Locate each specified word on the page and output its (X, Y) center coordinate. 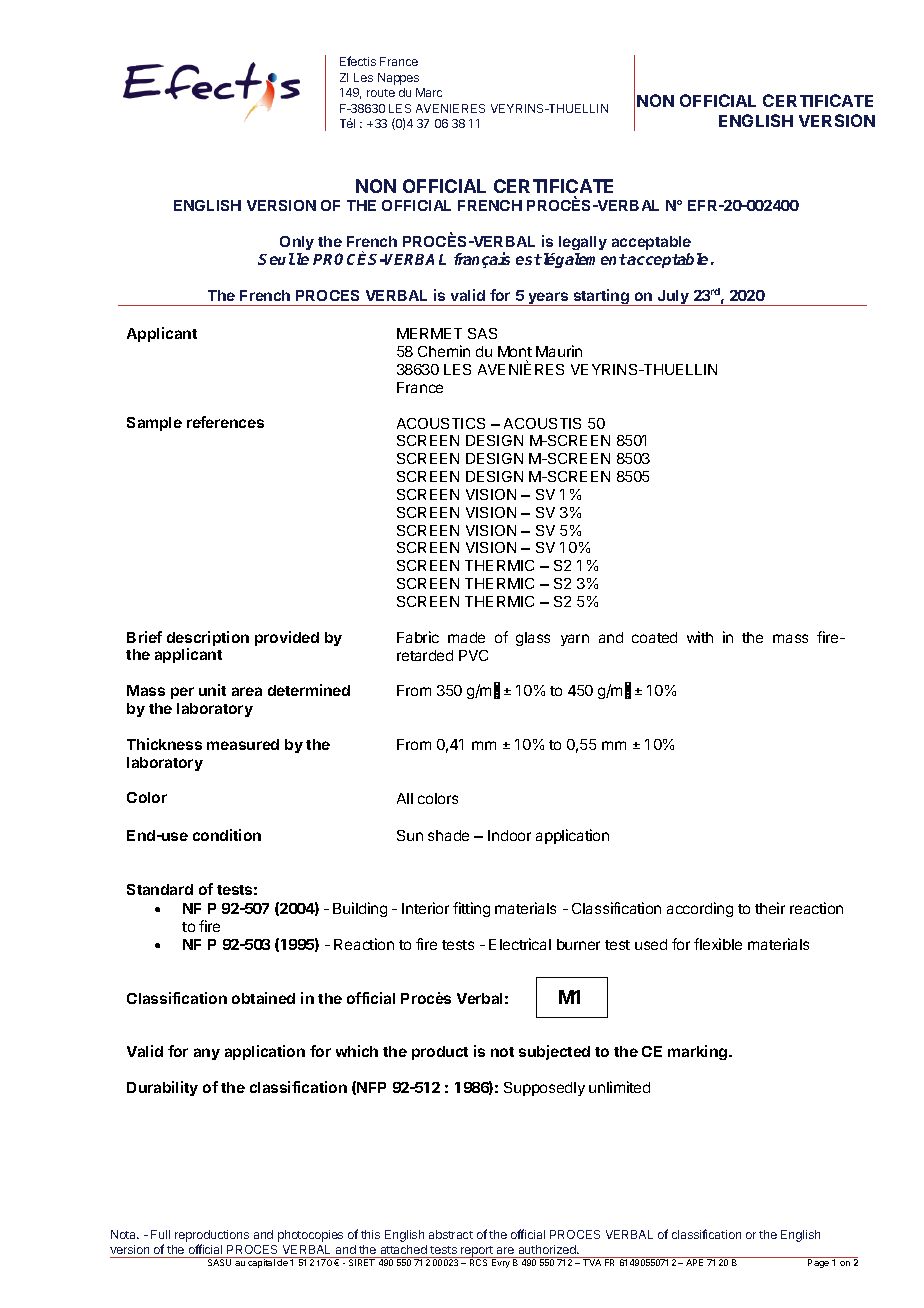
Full (160, 1234)
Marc (429, 92)
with (700, 637)
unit (212, 690)
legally (583, 243)
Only (297, 243)
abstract (451, 1234)
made (466, 637)
